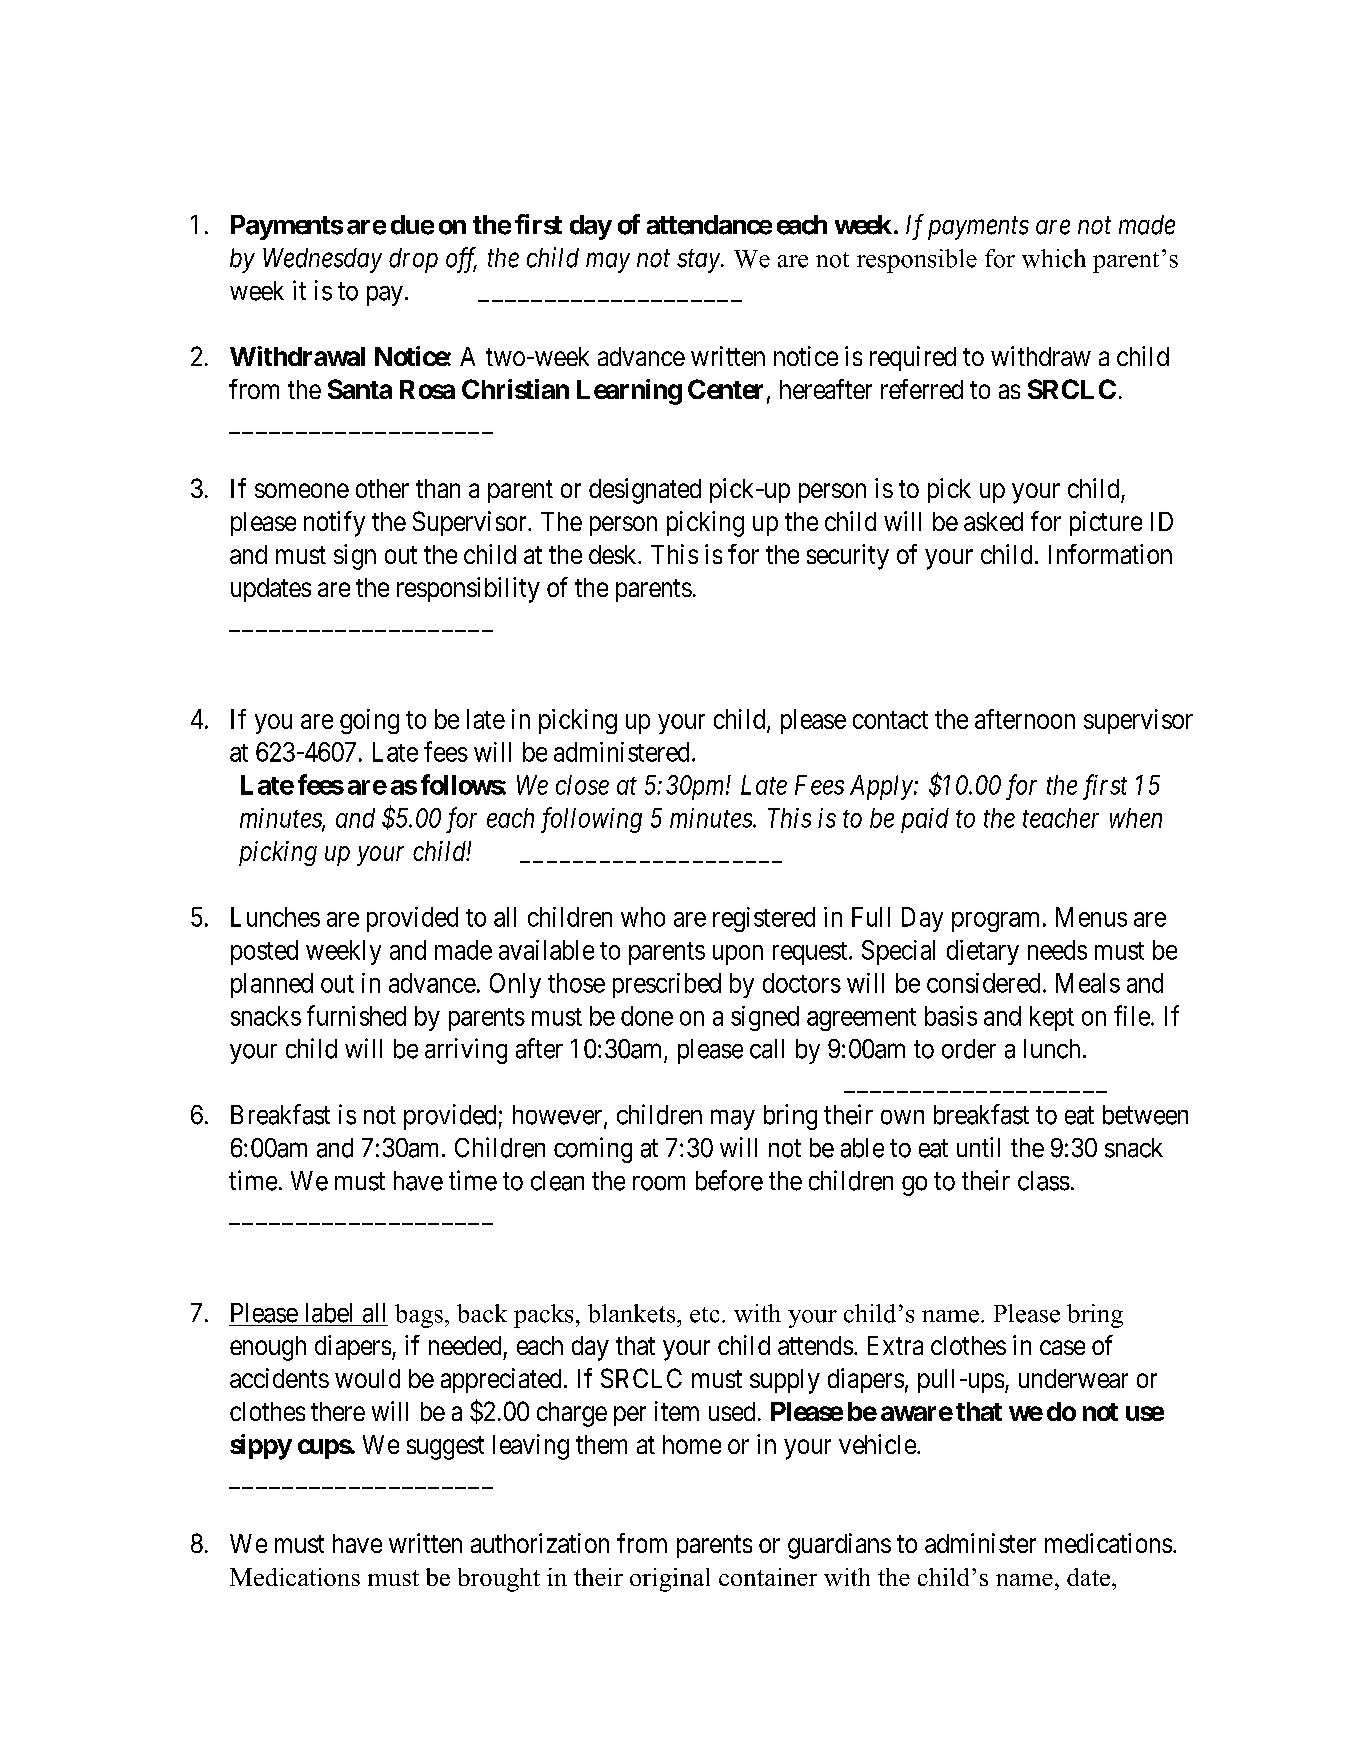  I want to click on brought, so click(499, 1580).
